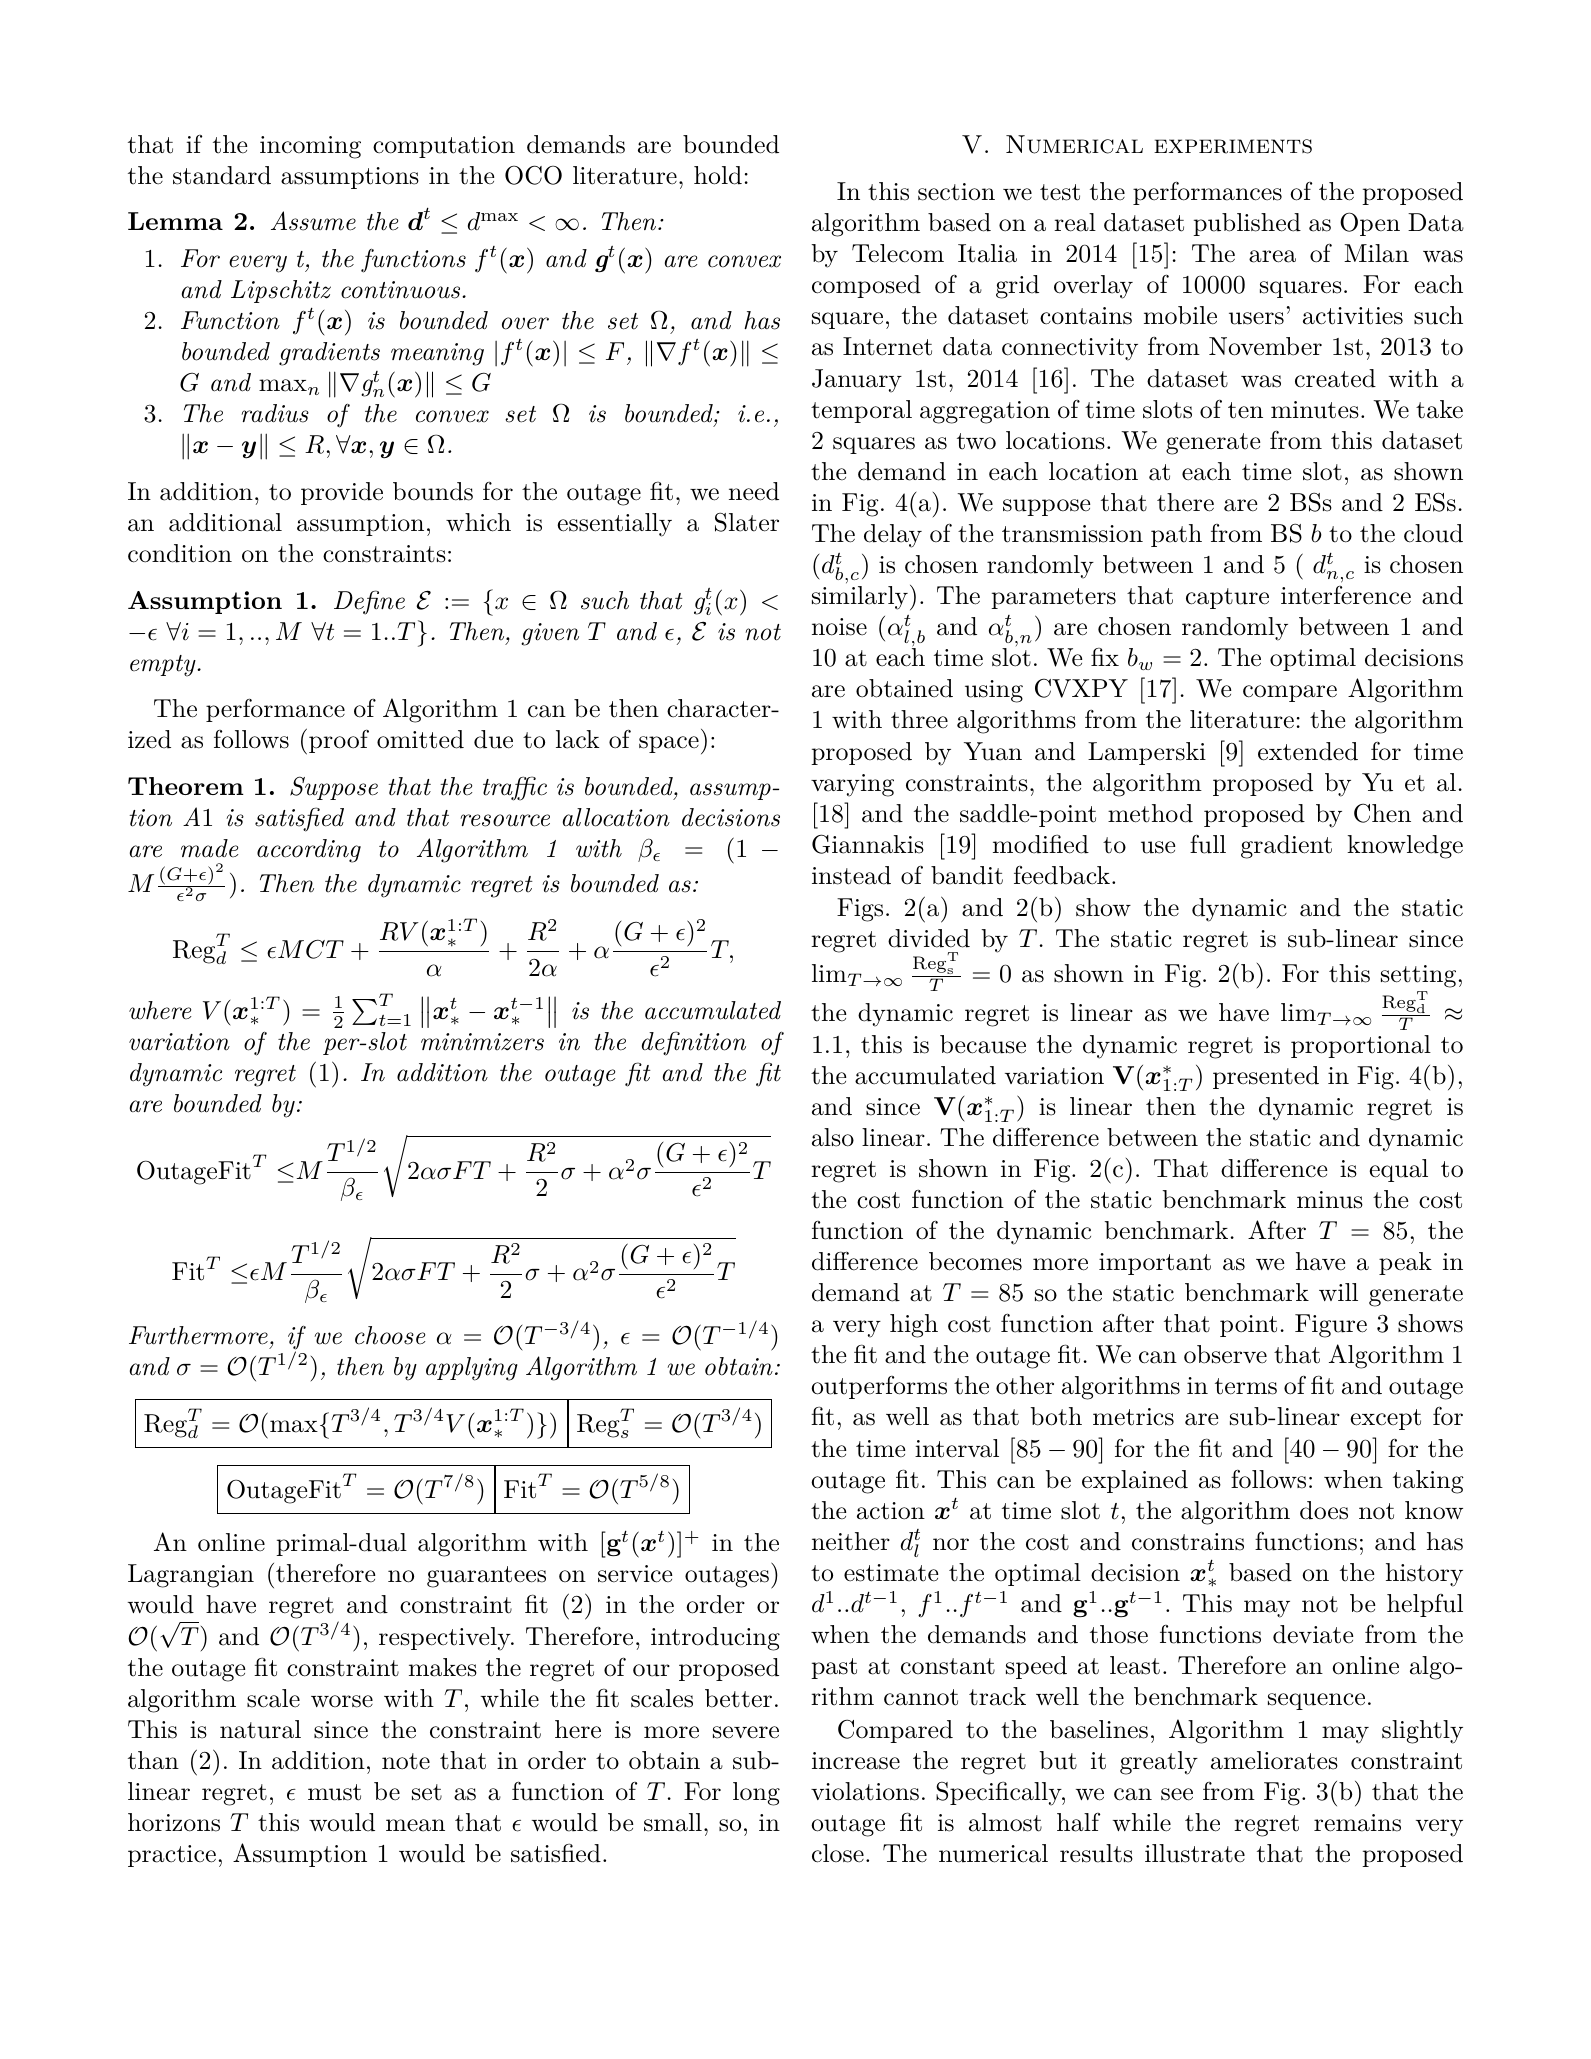 The width and height of the page is (1591, 2059). What do you see at coordinates (1247, 224) in the page?
I see `published` at bounding box center [1247, 224].
